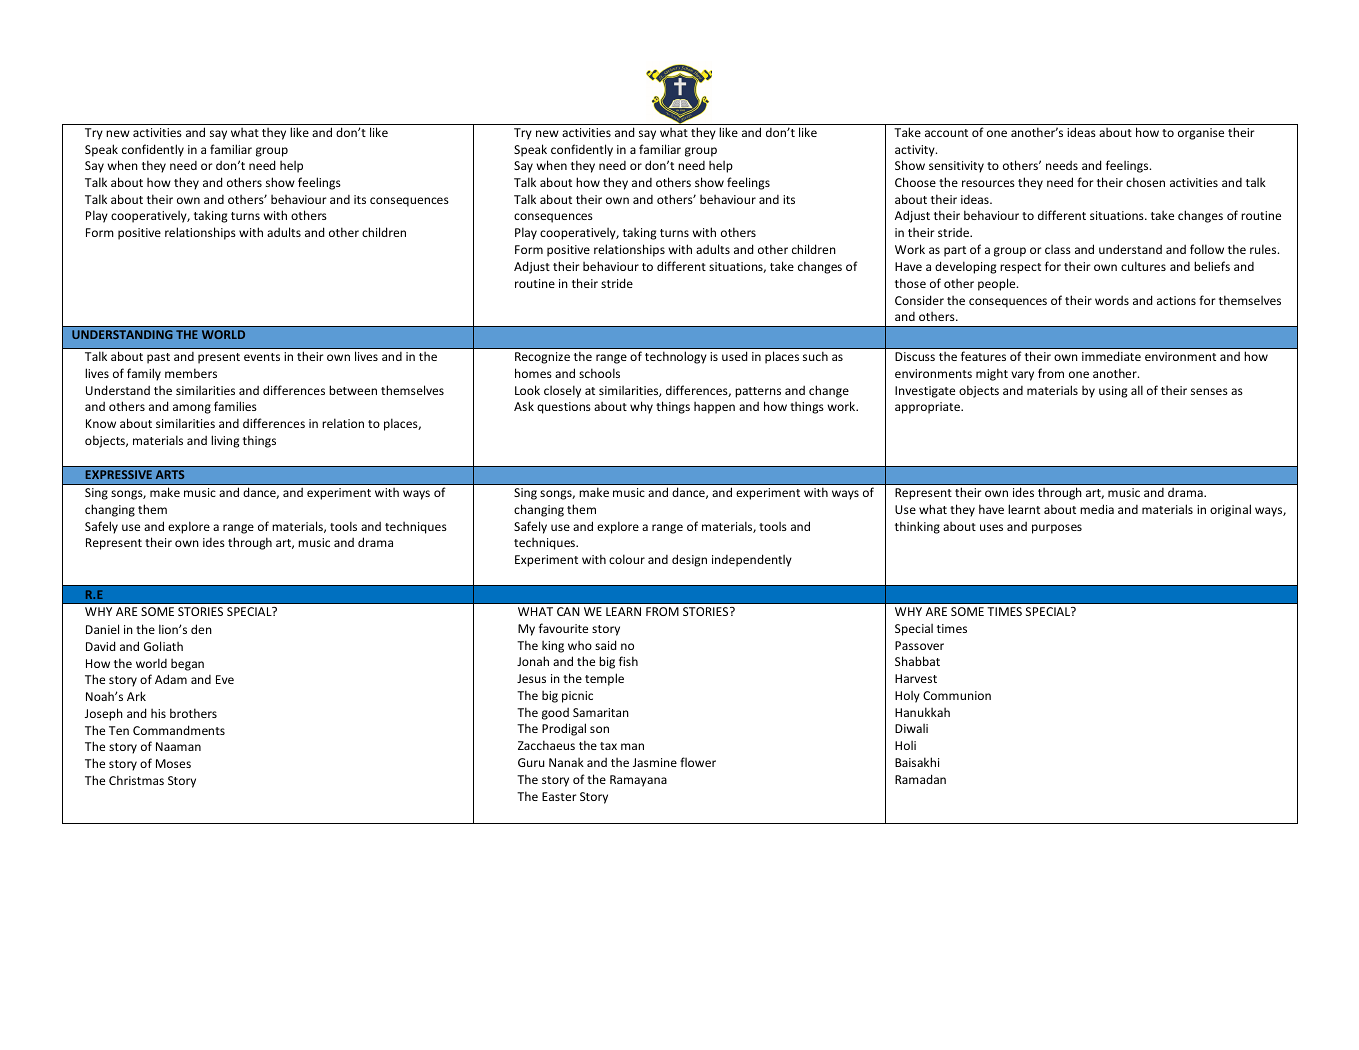 This screenshot has width=1359, height=1050. Describe the element at coordinates (262, 357) in the screenshot. I see `events` at that location.
